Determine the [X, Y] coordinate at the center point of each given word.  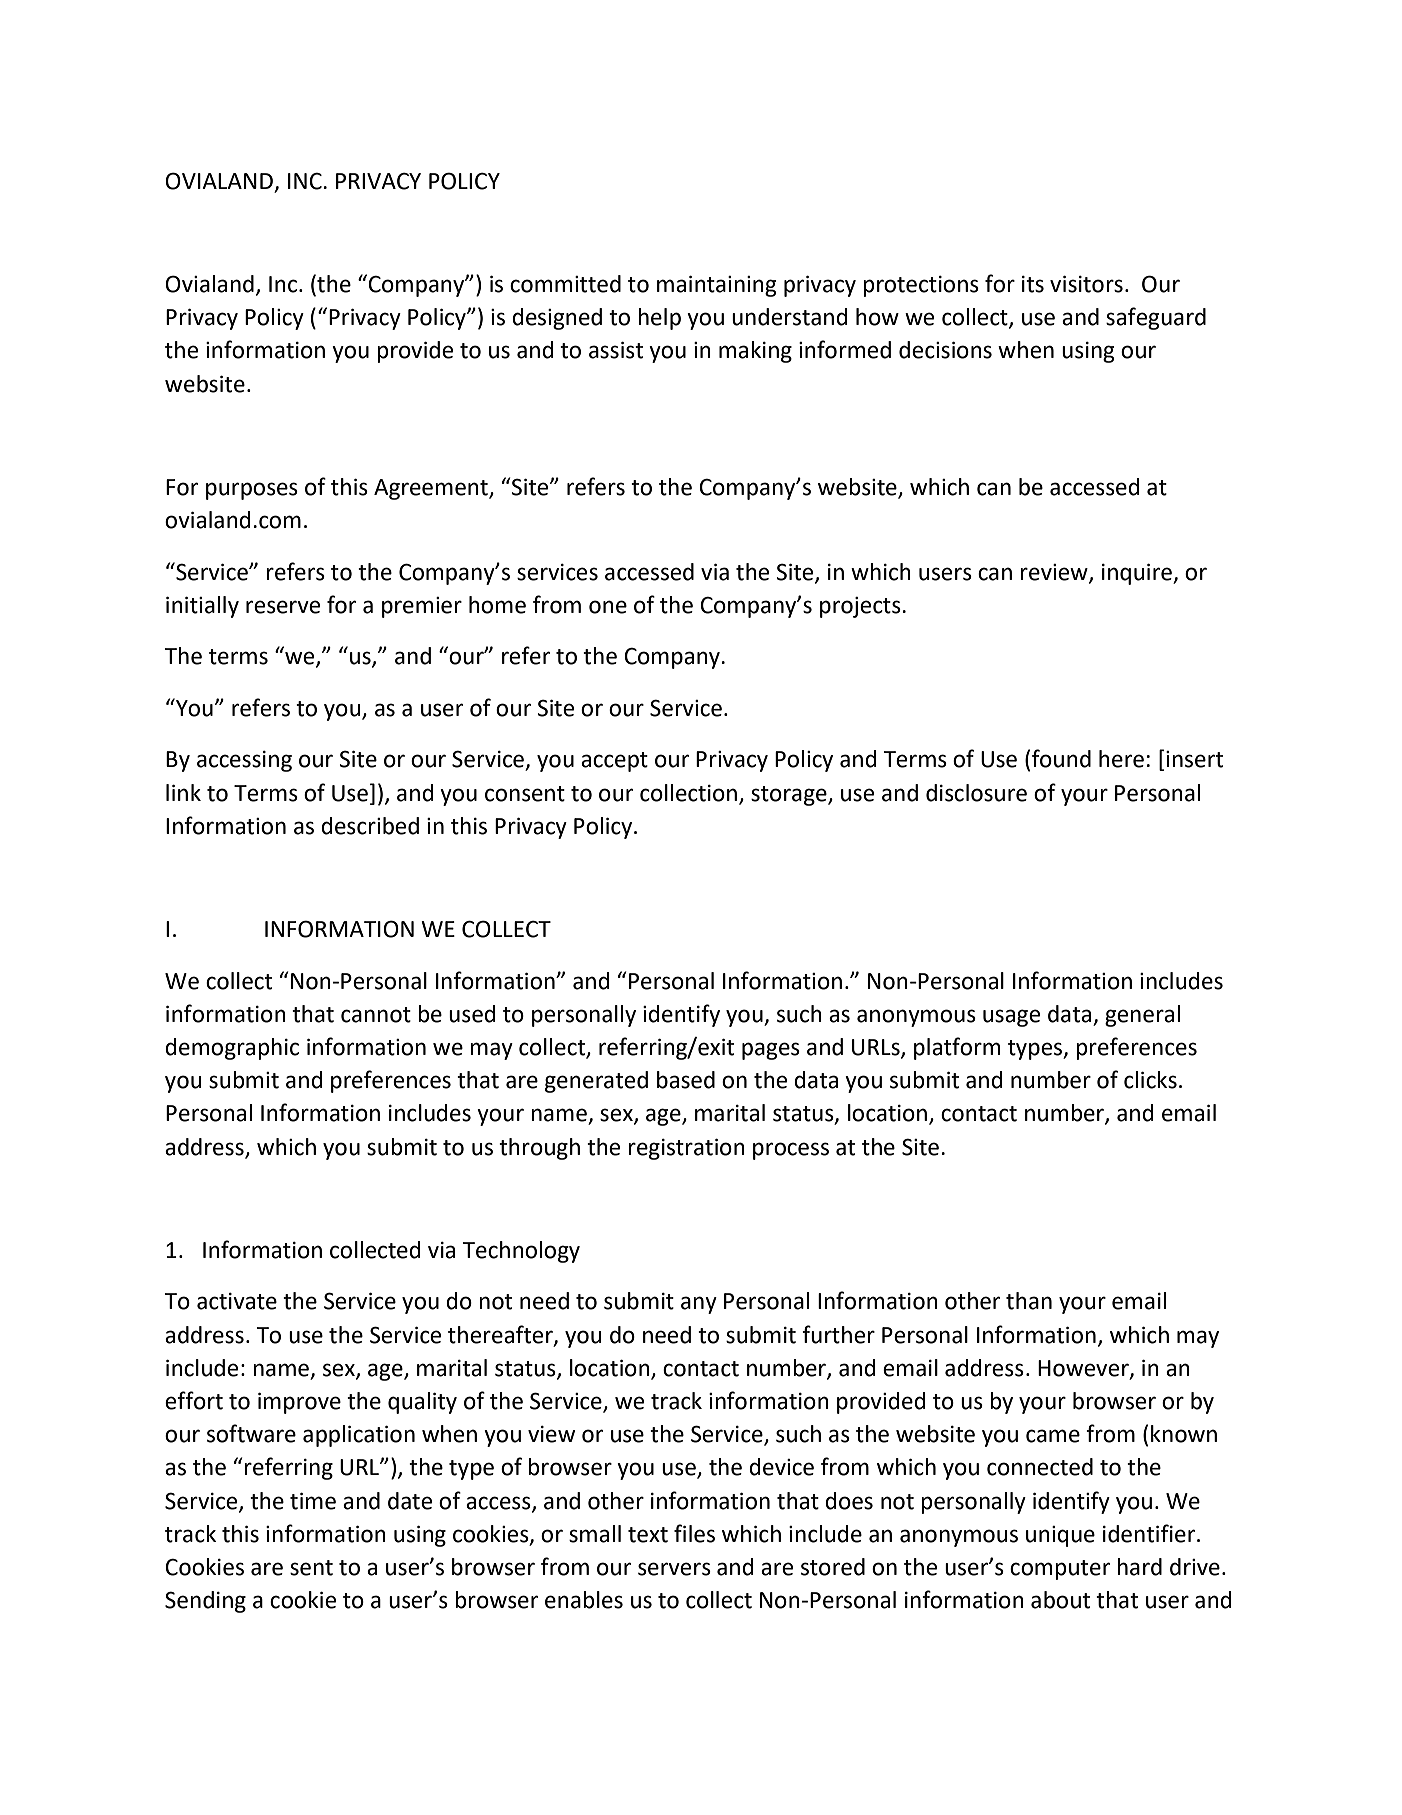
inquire [1138, 574]
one [608, 607]
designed [557, 319]
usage [1011, 1018]
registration [686, 1149]
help [659, 319]
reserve [283, 607]
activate [237, 1301]
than [1029, 1301]
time [313, 1501]
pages [771, 1051]
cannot [376, 1015]
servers [674, 1569]
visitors [1086, 284]
